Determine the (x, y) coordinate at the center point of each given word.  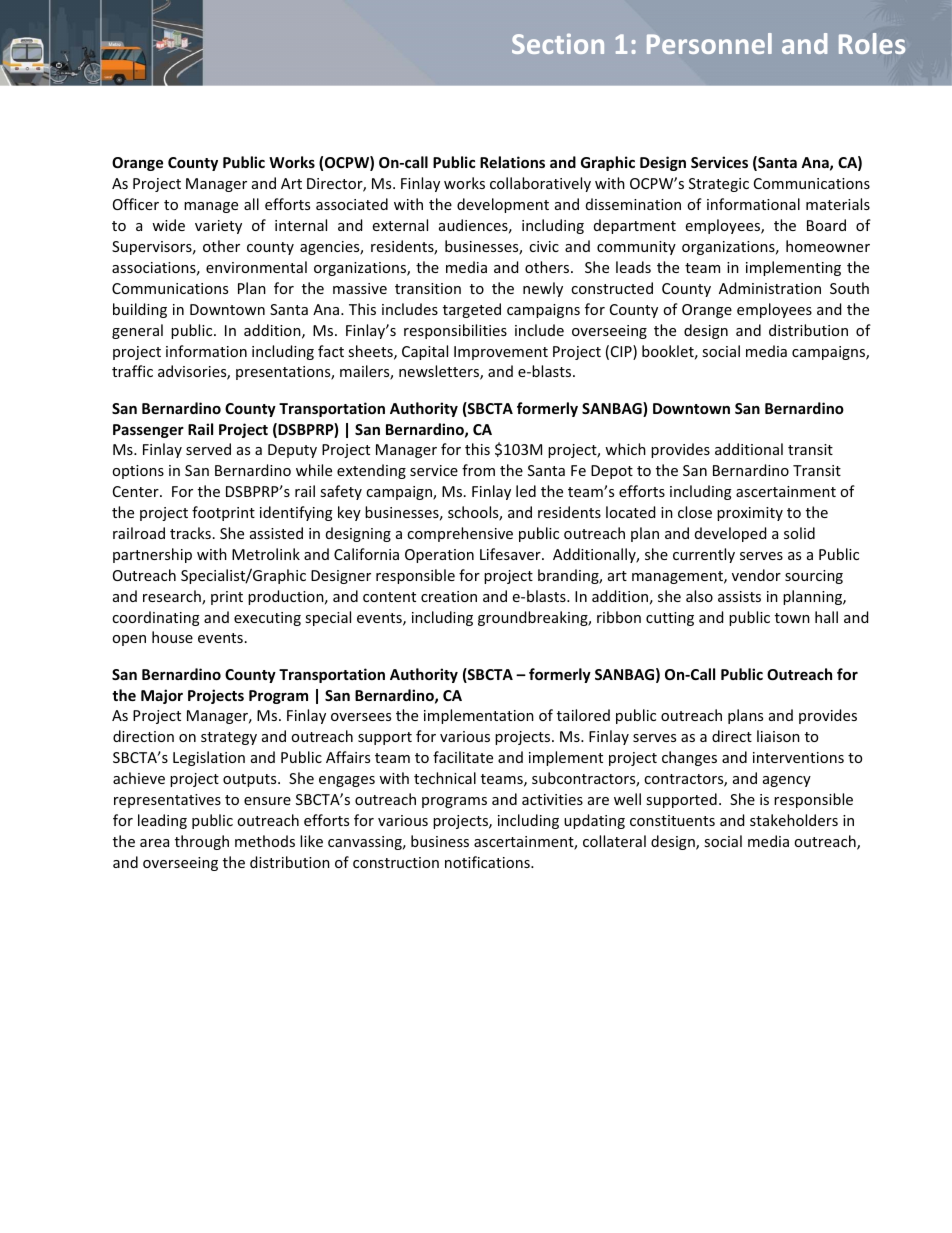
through (202, 842)
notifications (488, 862)
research (173, 597)
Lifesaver (511, 554)
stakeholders (794, 820)
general (137, 331)
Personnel (709, 43)
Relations (512, 162)
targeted (472, 310)
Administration (770, 288)
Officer (136, 204)
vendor (756, 575)
